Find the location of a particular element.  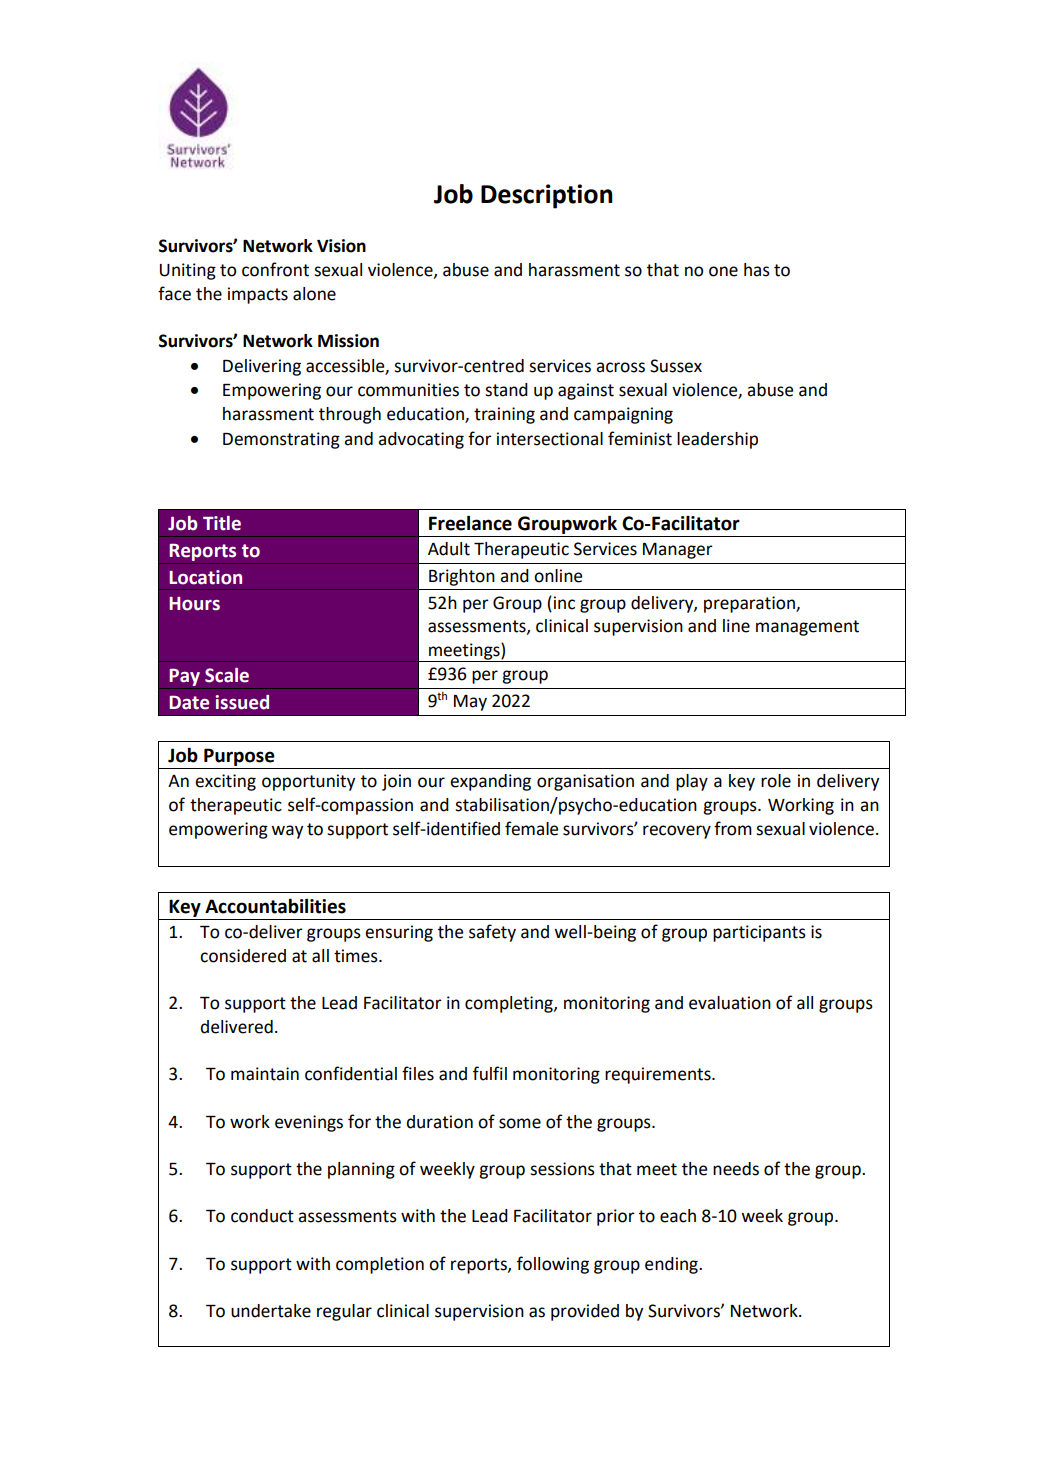

female is located at coordinates (531, 828).
